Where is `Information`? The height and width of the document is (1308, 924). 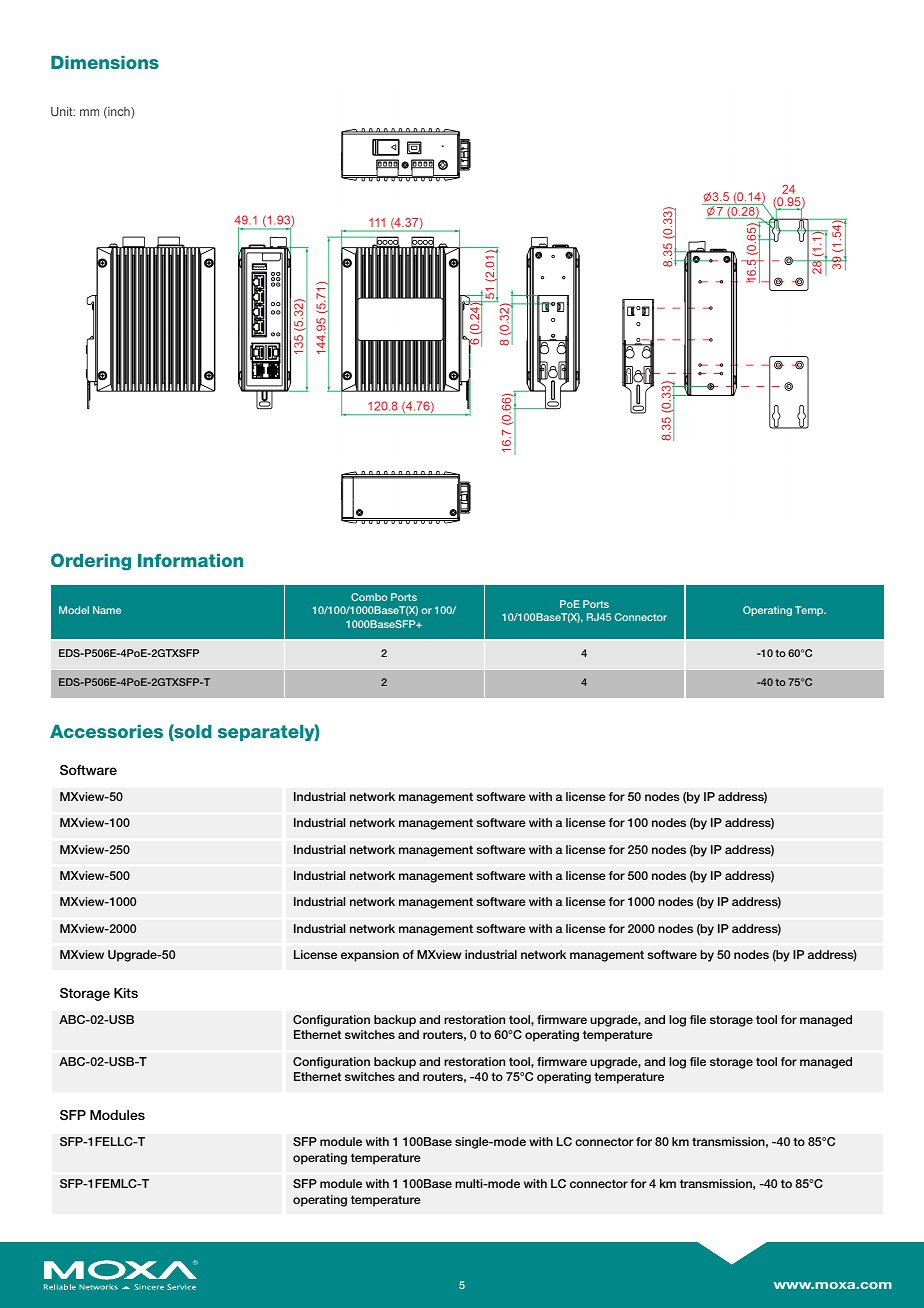 Information is located at coordinates (190, 560).
